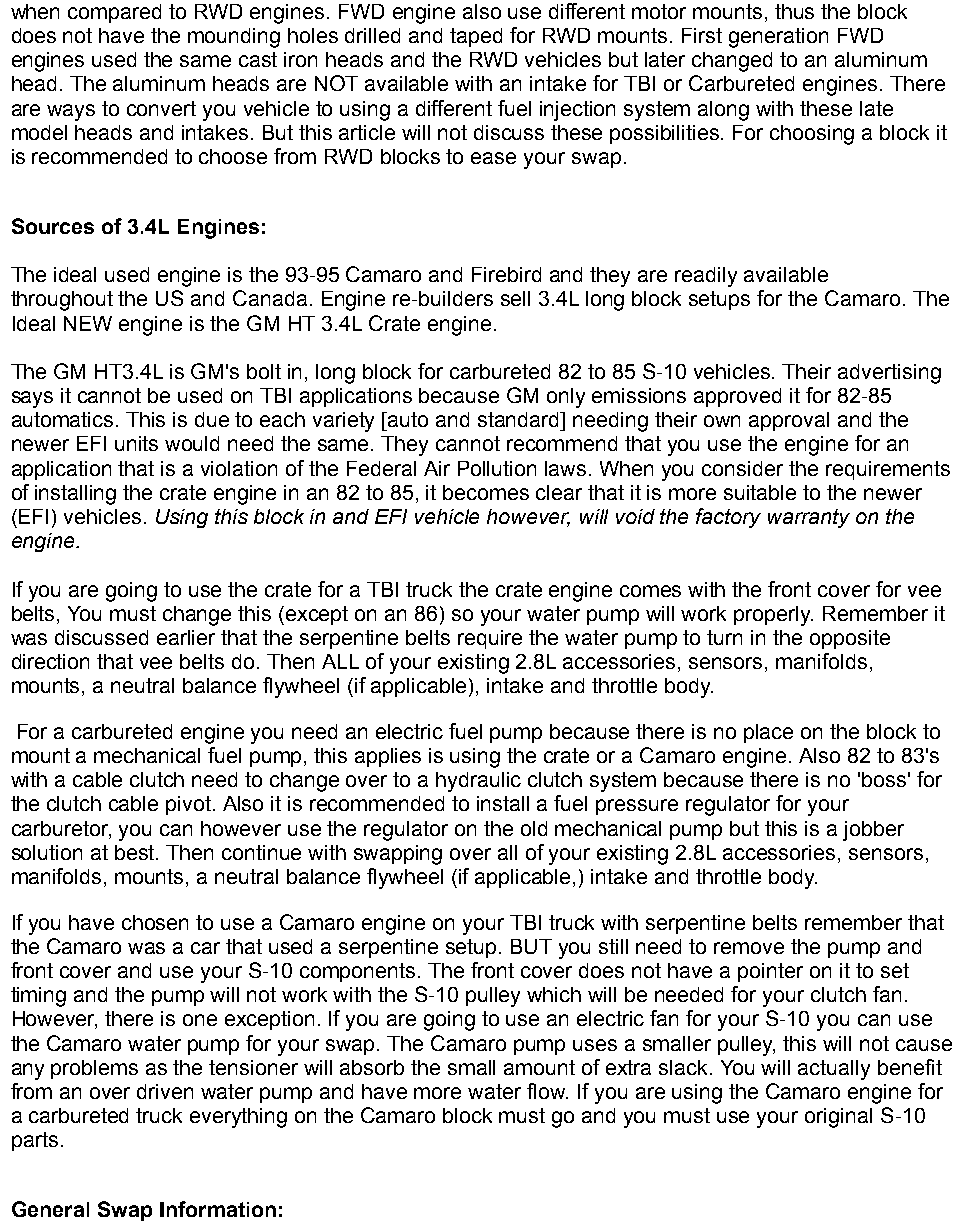 The height and width of the image is (1232, 967). Describe the element at coordinates (186, 637) in the image. I see `earlier` at that location.
